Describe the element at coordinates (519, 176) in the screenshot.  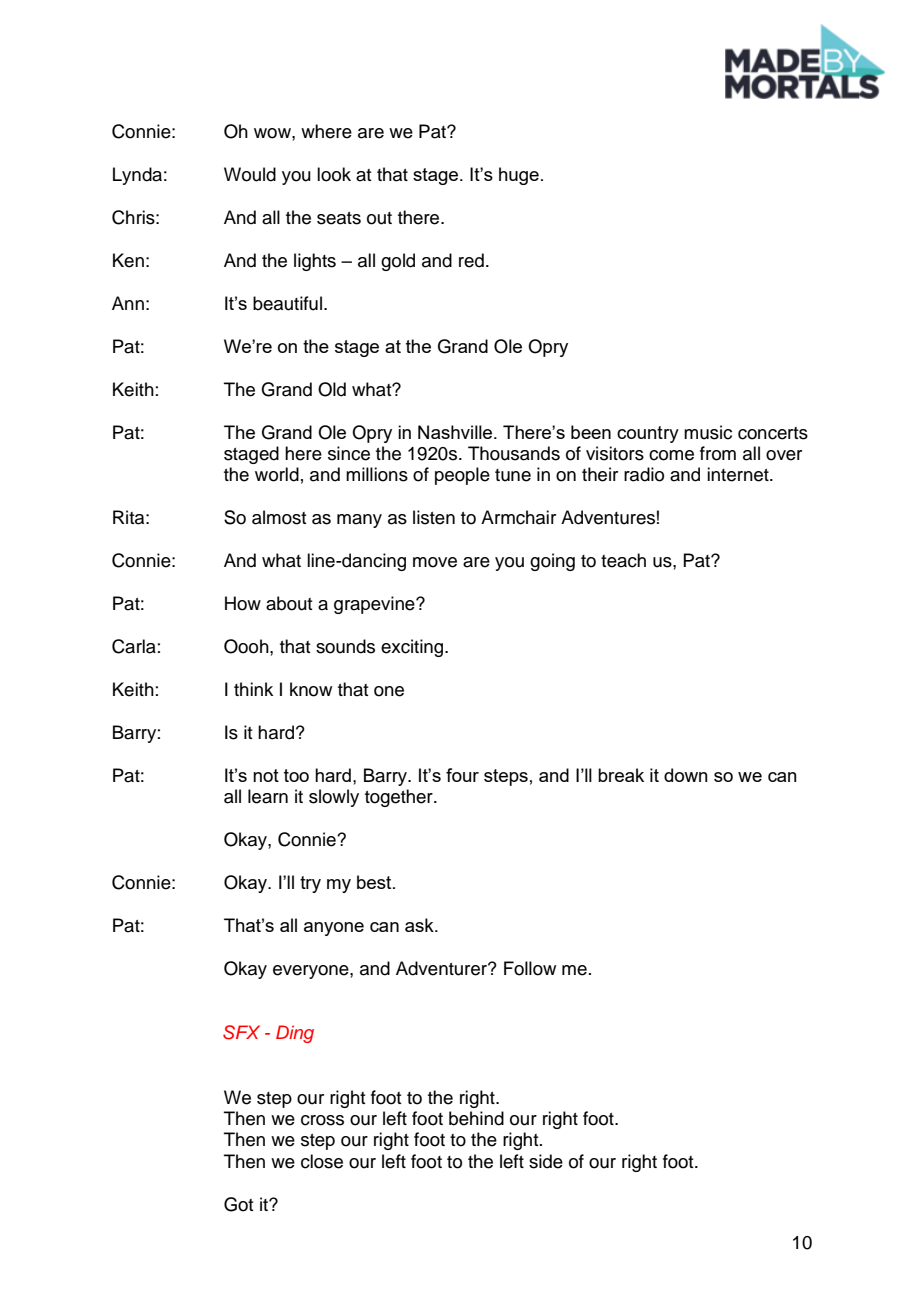
I see `huge` at that location.
